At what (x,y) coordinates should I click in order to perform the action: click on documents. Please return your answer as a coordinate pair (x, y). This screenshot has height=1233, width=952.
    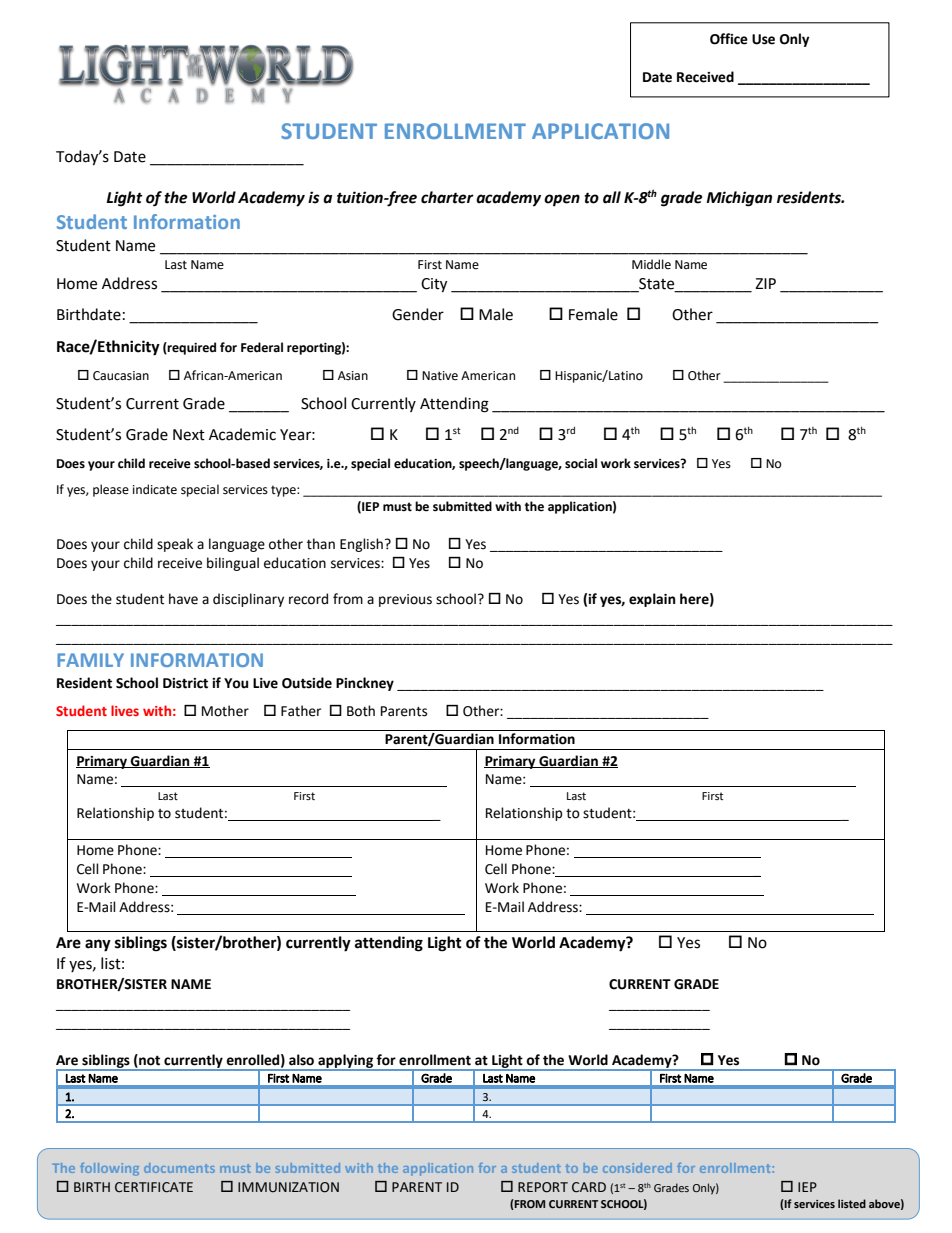
    Looking at the image, I should click on (179, 1168).
